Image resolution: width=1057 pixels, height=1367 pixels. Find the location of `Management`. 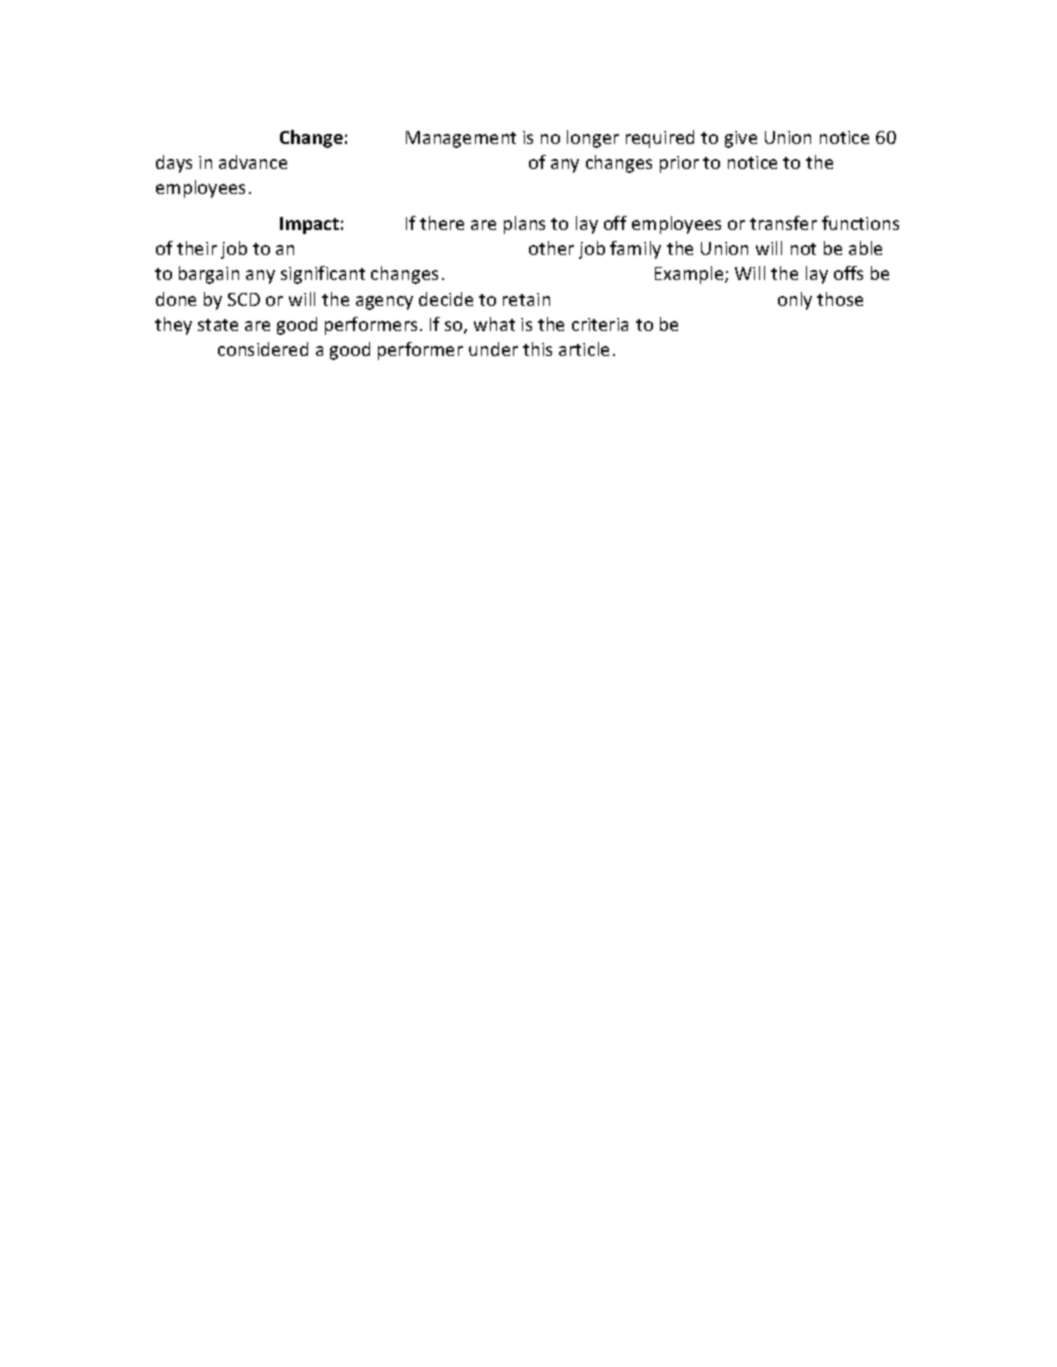

Management is located at coordinates (461, 139).
